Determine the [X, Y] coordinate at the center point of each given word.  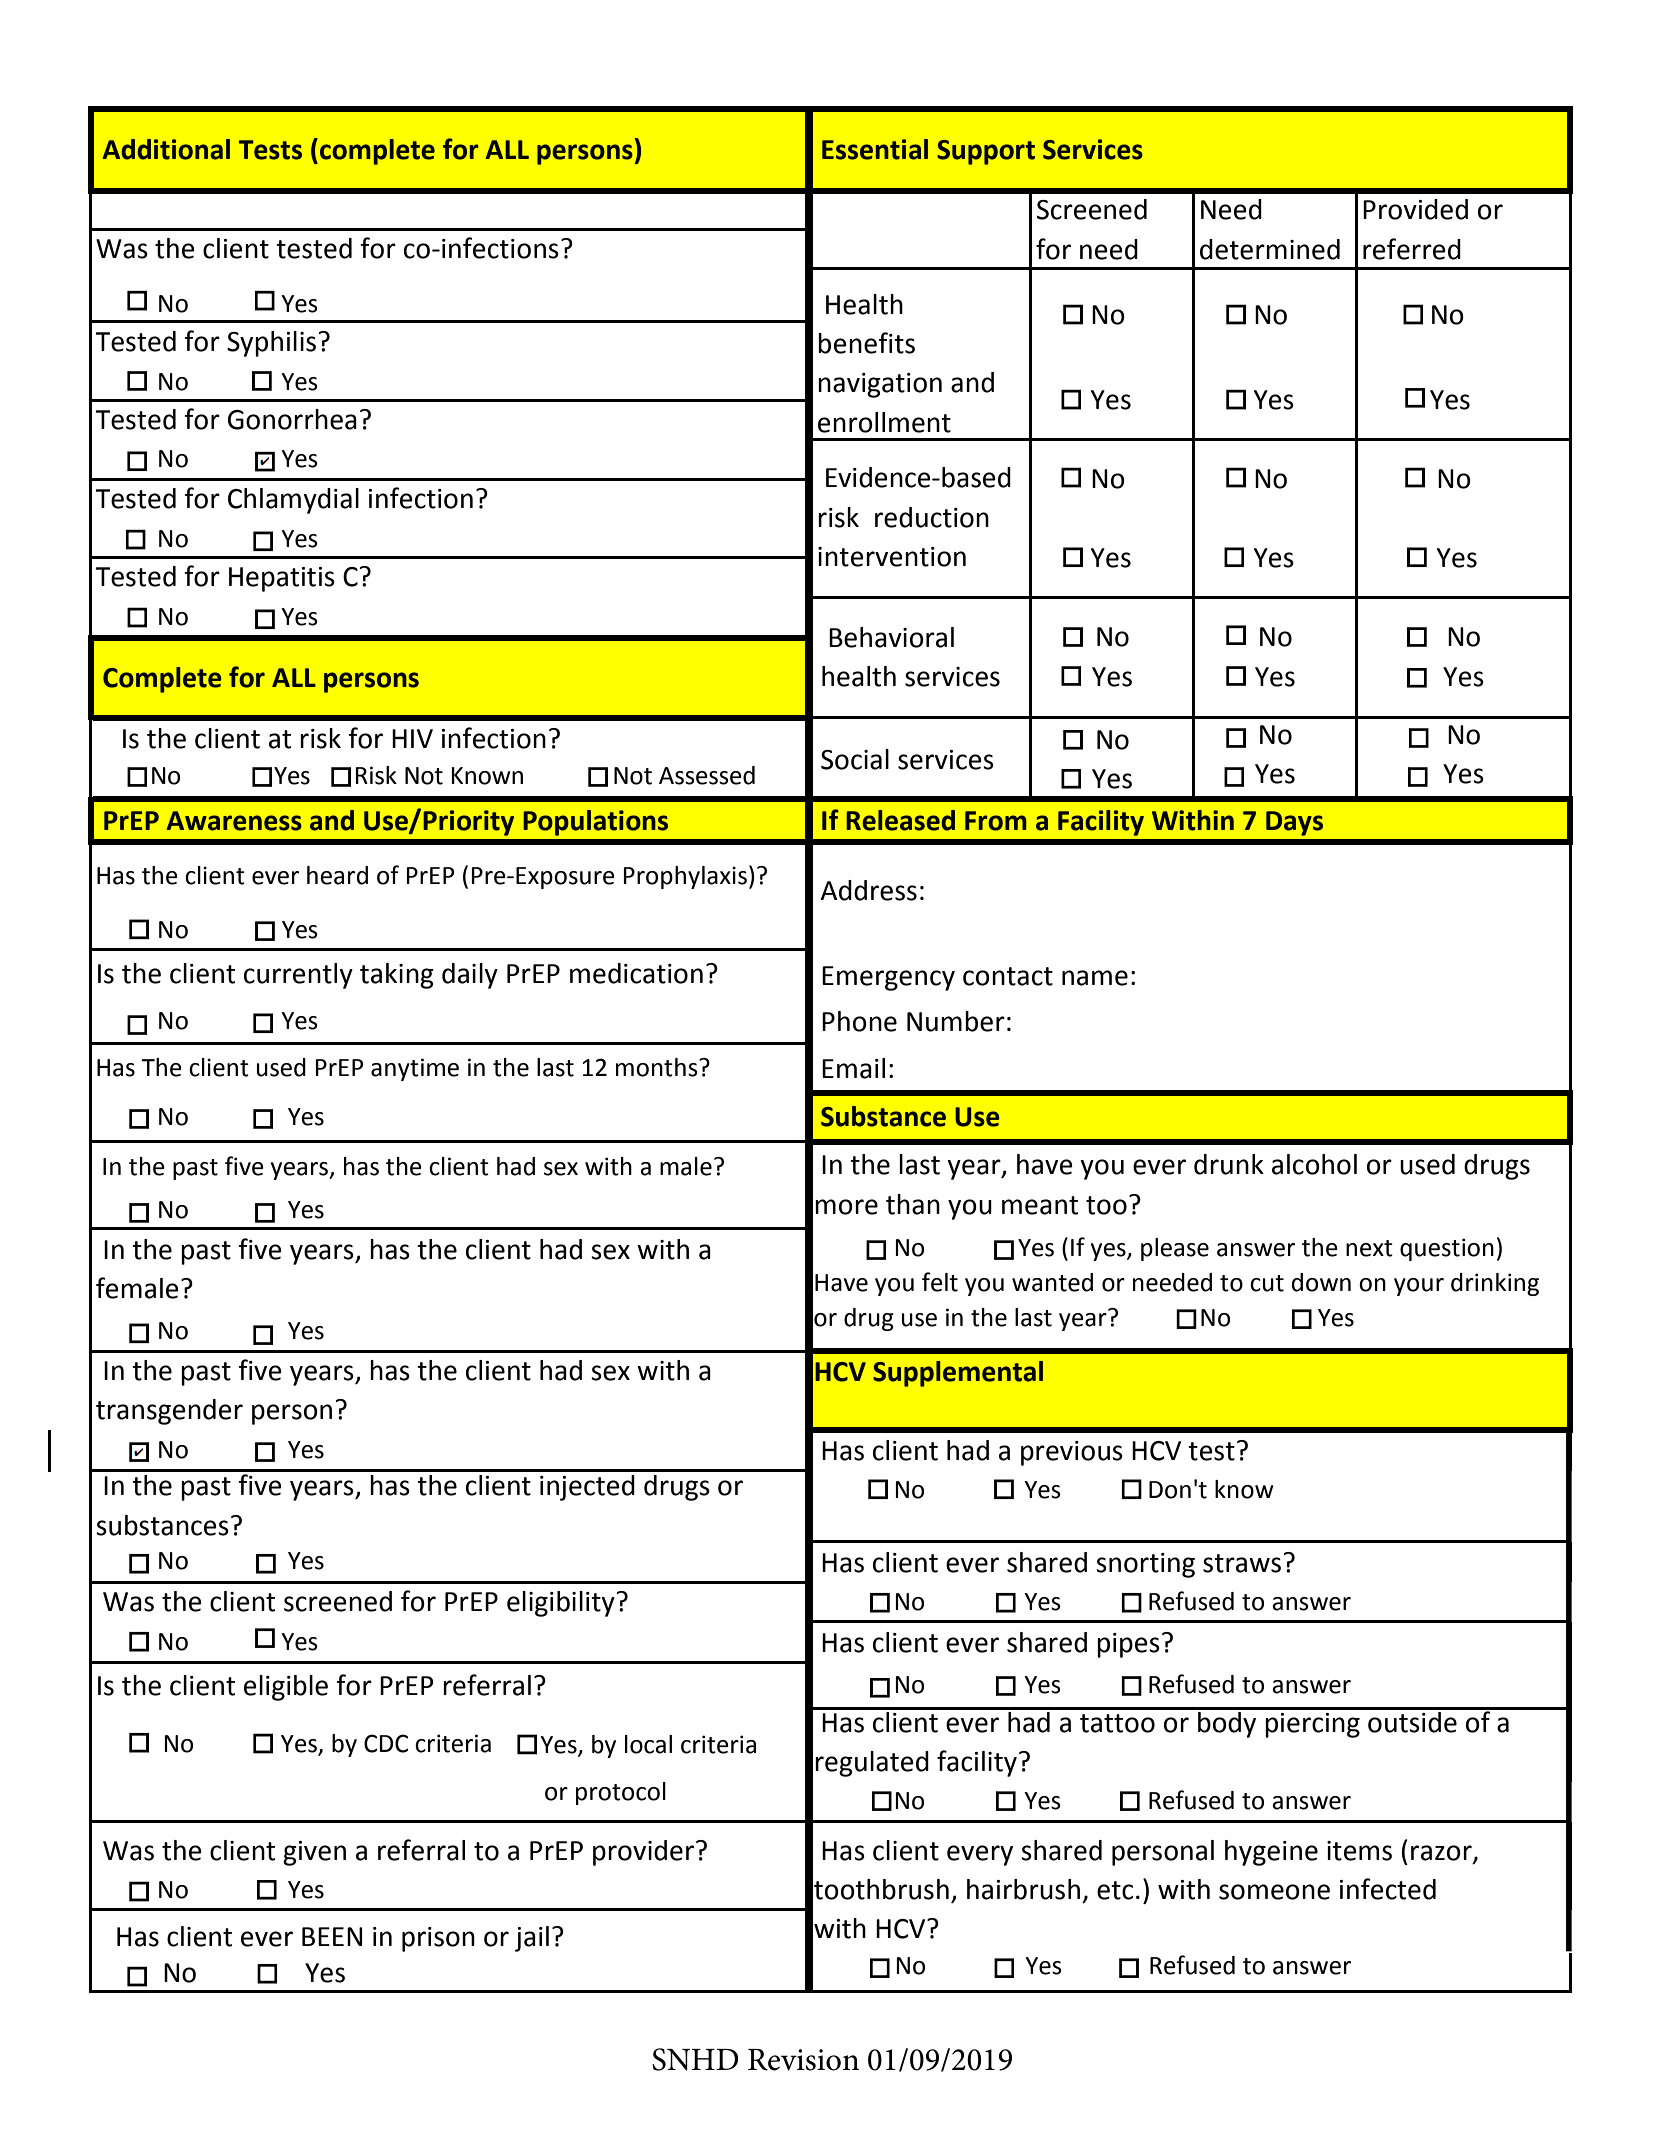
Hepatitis [282, 579]
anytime [415, 1069]
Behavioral [891, 637]
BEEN [332, 1936]
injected [587, 1488]
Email [853, 1068]
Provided [1415, 209]
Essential [875, 149]
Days [1294, 823]
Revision [803, 2060]
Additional [166, 149]
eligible [286, 1688]
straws [1242, 1563]
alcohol [1314, 1164]
